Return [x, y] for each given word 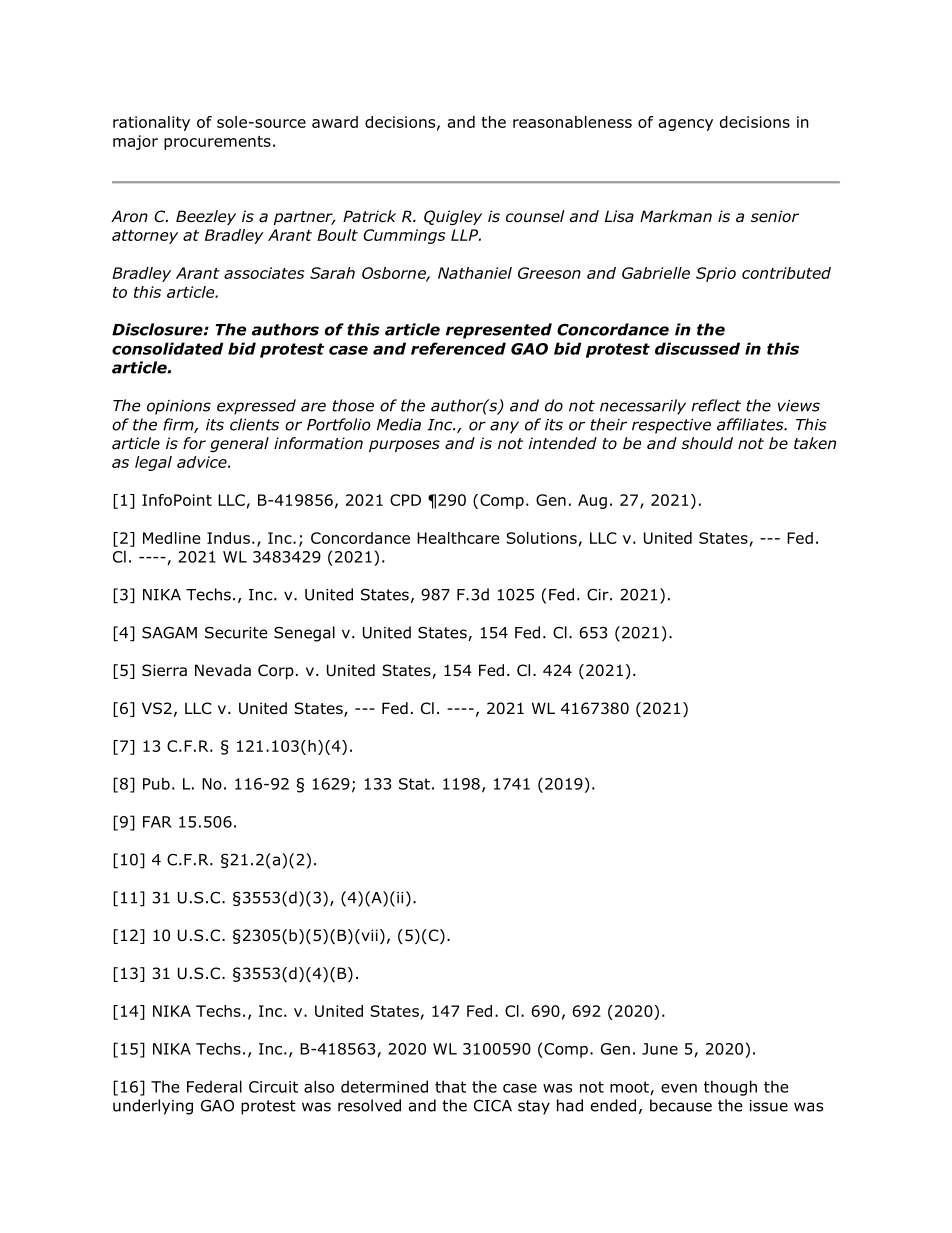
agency [686, 125]
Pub [156, 783]
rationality [151, 123]
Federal [214, 1086]
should [707, 443]
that [450, 1086]
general [239, 444]
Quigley [453, 217]
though [730, 1088]
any [504, 427]
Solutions [541, 538]
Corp [276, 671]
